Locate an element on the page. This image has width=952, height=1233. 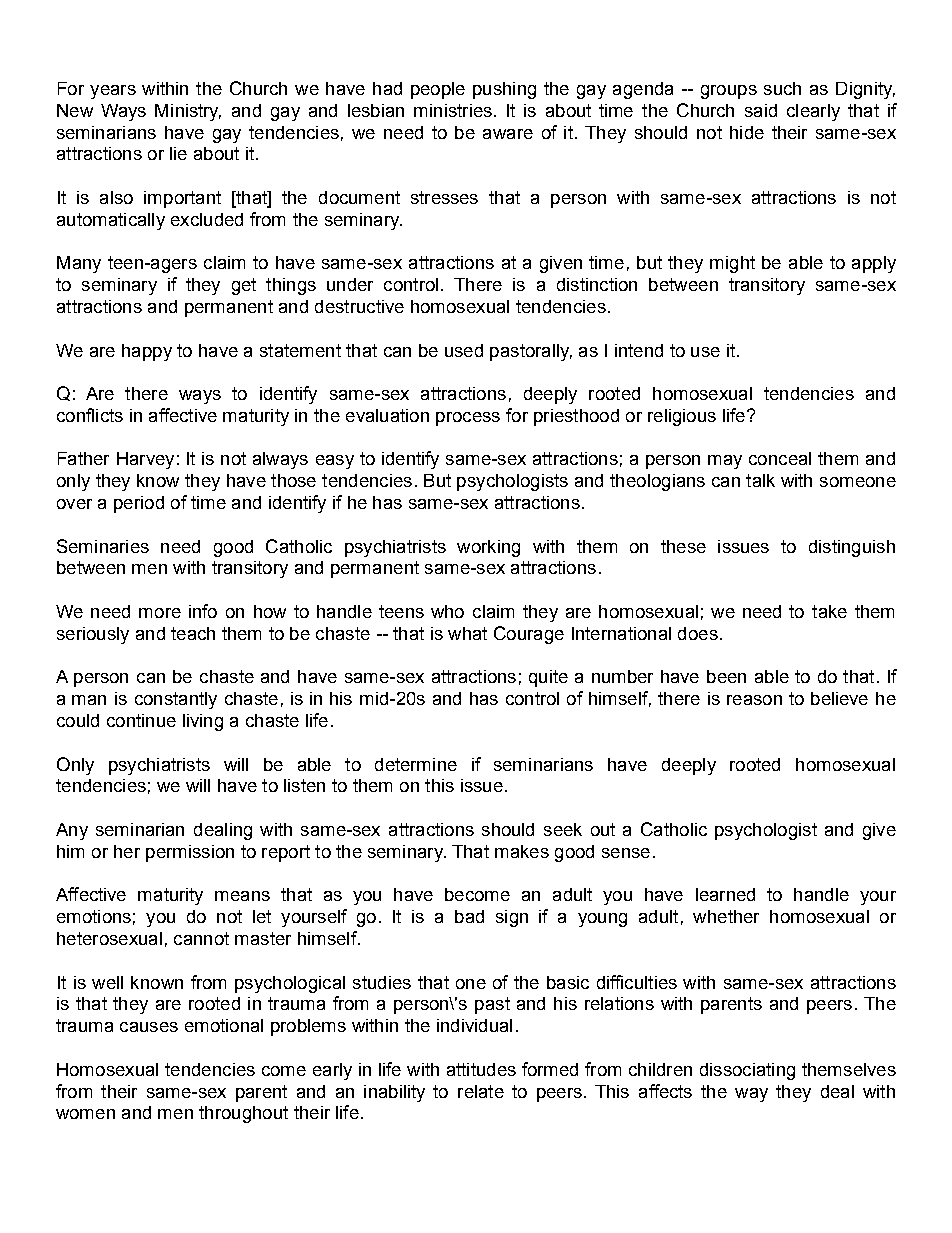
talk is located at coordinates (760, 480).
